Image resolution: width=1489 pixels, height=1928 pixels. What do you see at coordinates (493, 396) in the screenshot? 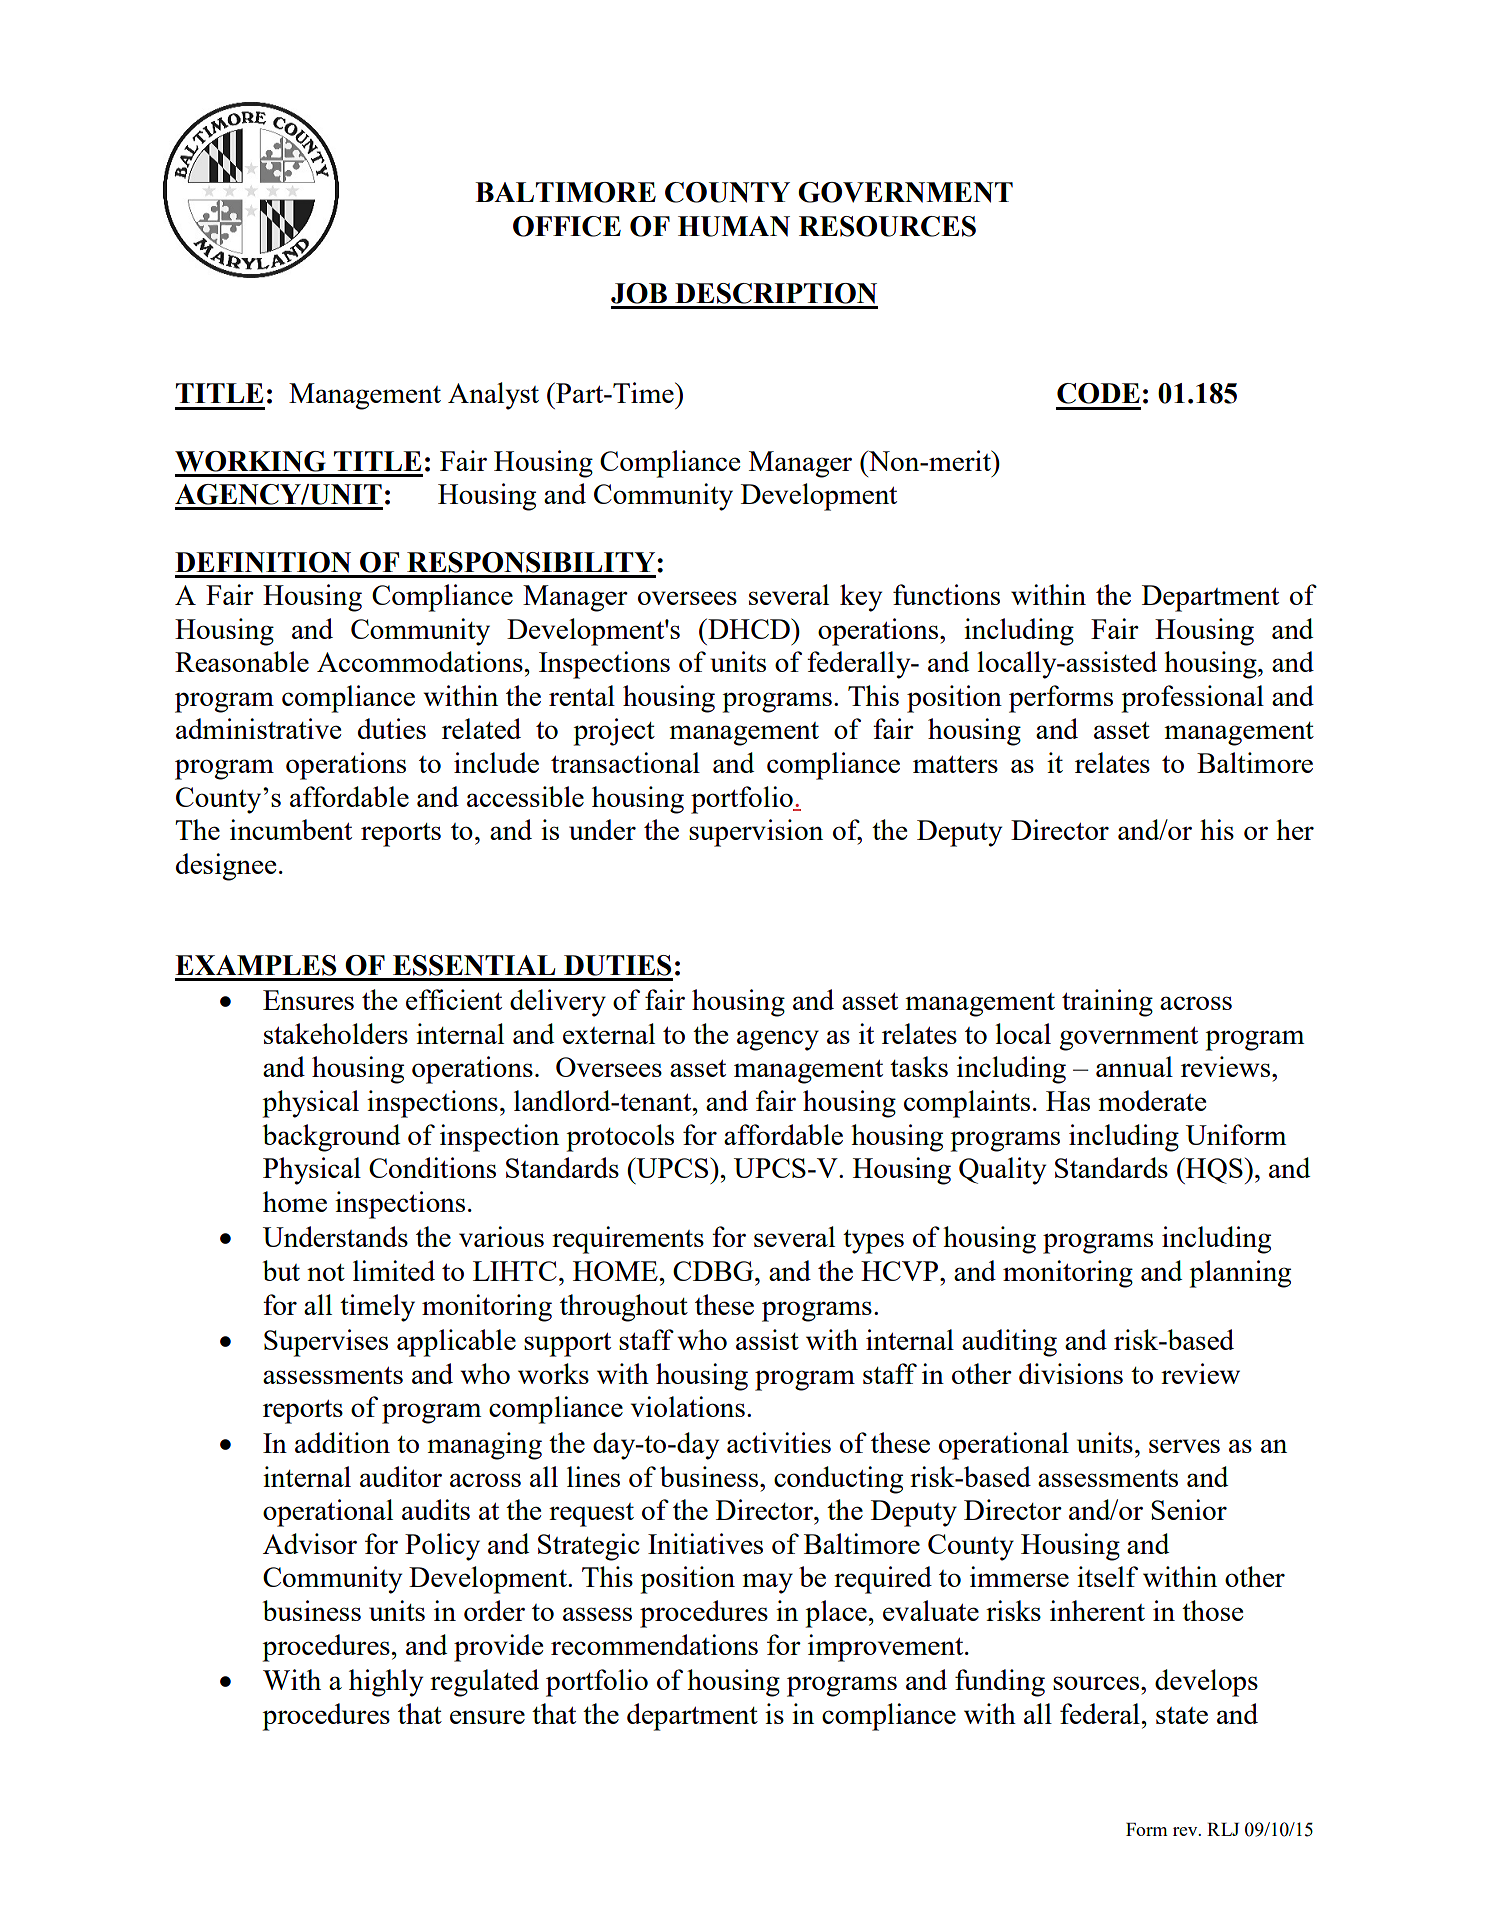
I see `Analyst` at bounding box center [493, 396].
